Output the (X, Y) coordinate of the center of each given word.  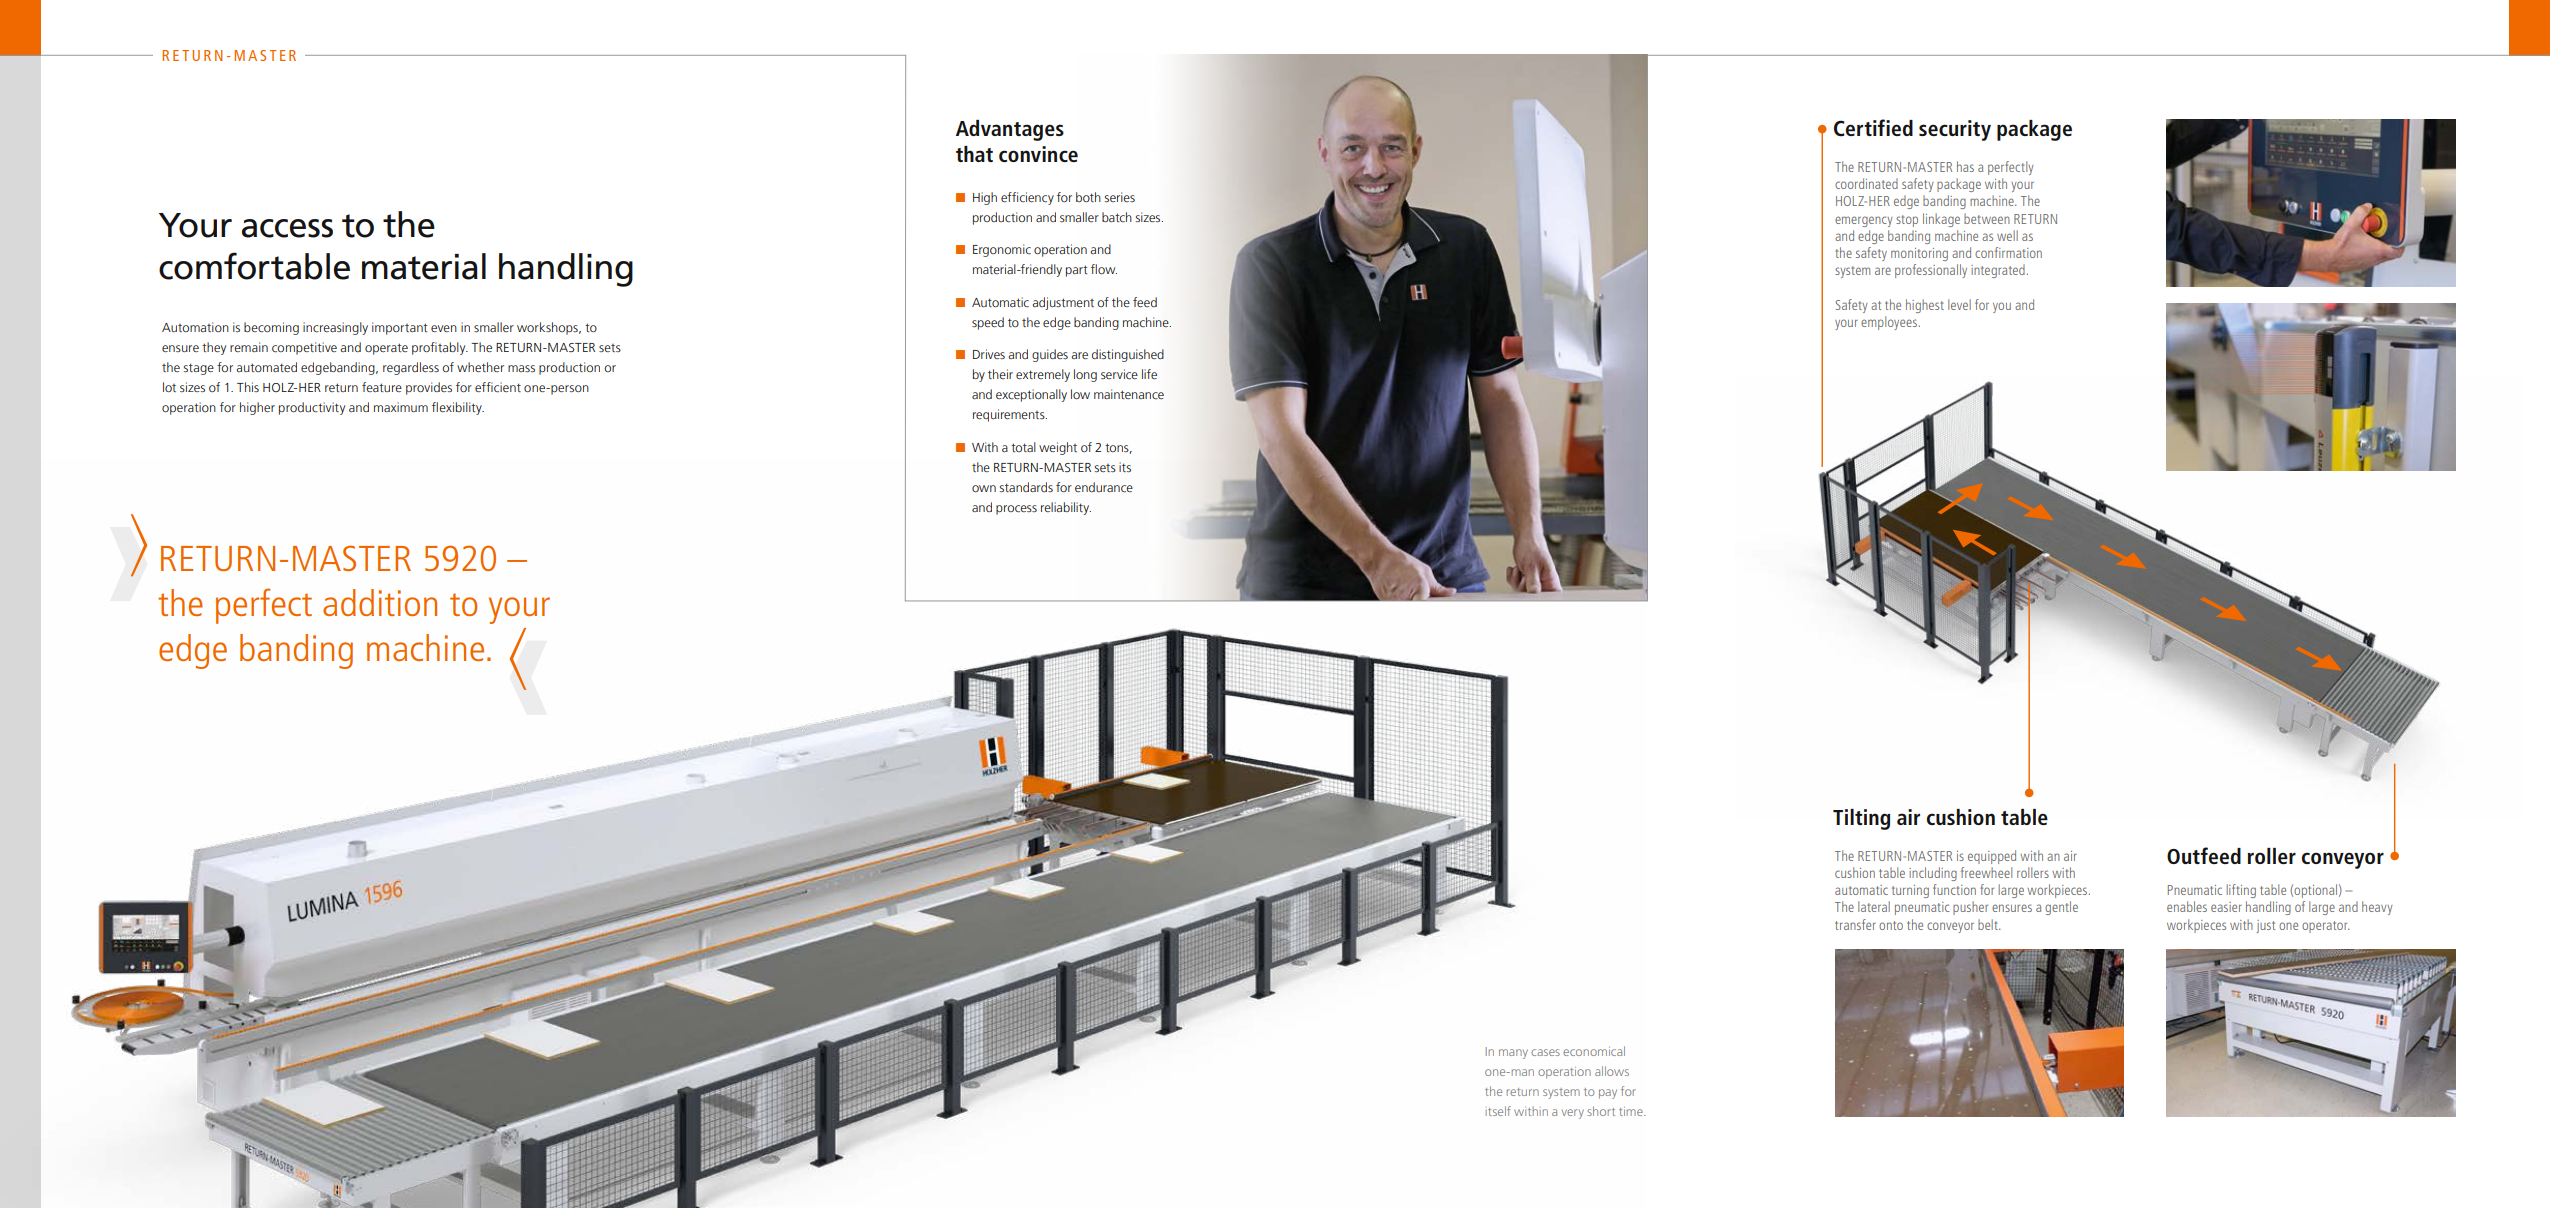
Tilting (1861, 819)
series (1120, 197)
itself (1498, 1111)
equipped (1992, 857)
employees (1889, 323)
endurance (1104, 487)
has (1965, 166)
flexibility (458, 408)
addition (380, 602)
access (287, 228)
